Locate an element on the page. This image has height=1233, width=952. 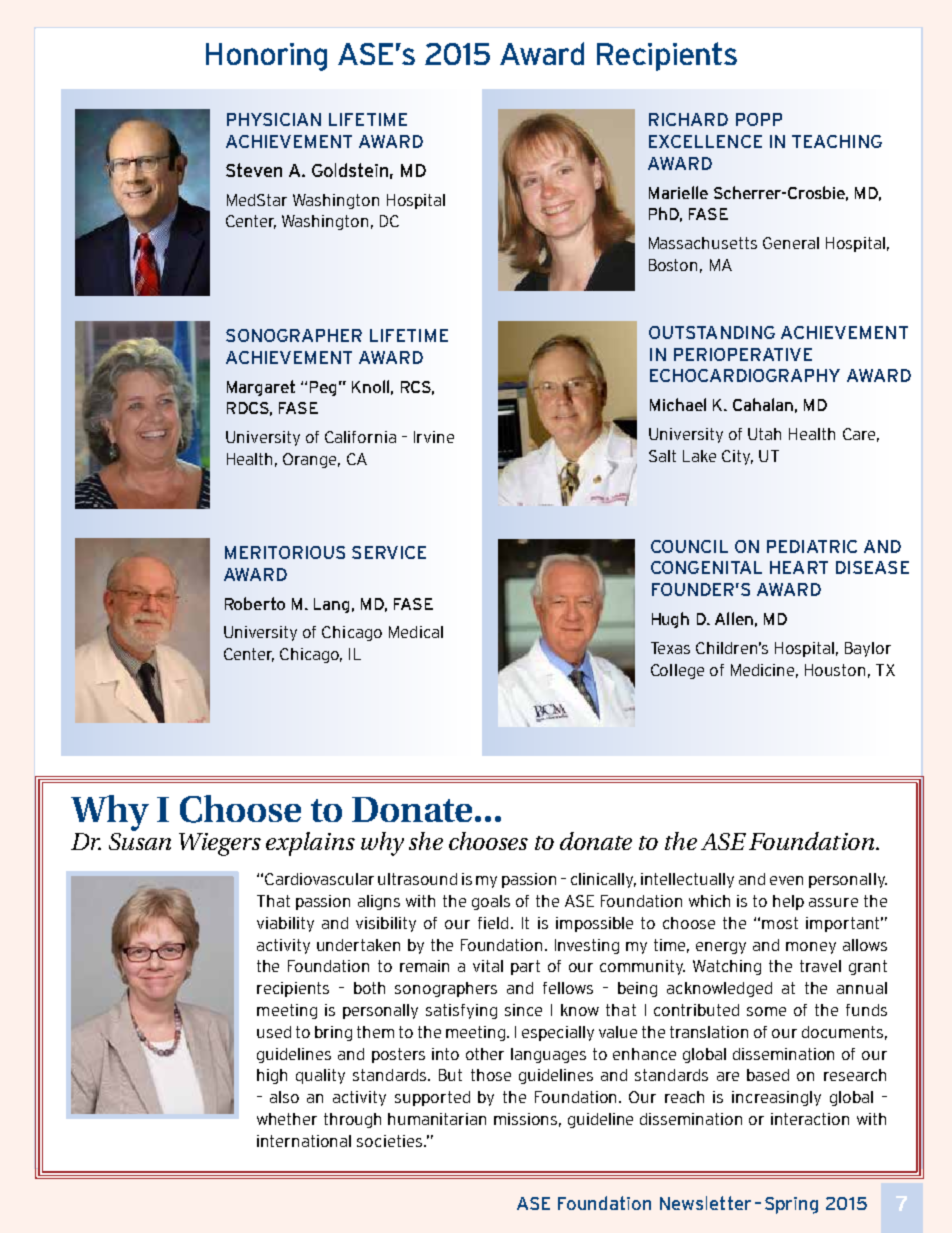
RICHARD is located at coordinates (688, 119).
